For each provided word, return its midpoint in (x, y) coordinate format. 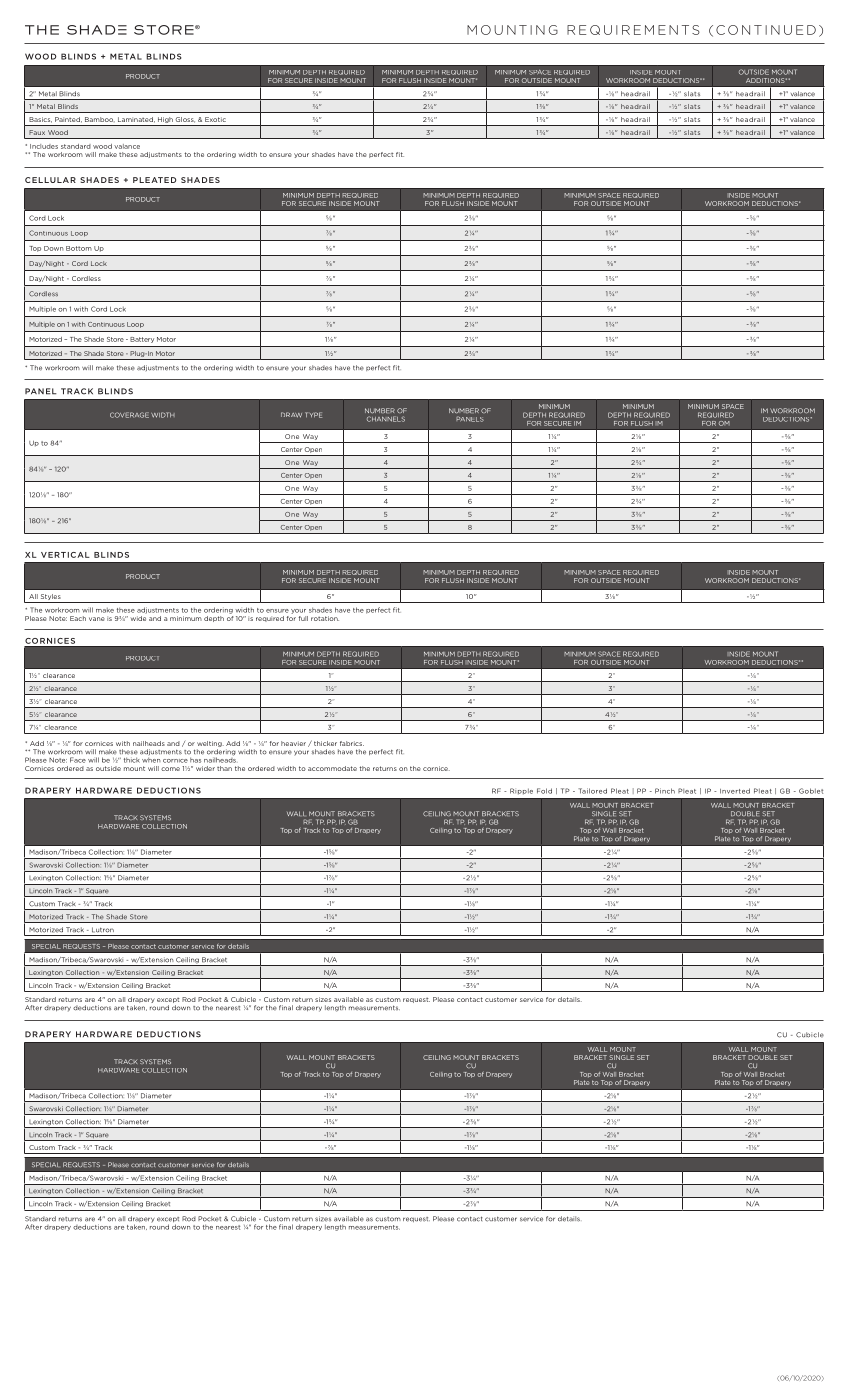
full (303, 618)
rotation (325, 618)
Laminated (136, 119)
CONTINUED (766, 30)
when (151, 760)
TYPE (313, 415)
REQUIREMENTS (633, 30)
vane (97, 619)
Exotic (215, 119)
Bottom (79, 248)
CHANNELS (386, 419)
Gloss (185, 120)
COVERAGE (129, 415)
